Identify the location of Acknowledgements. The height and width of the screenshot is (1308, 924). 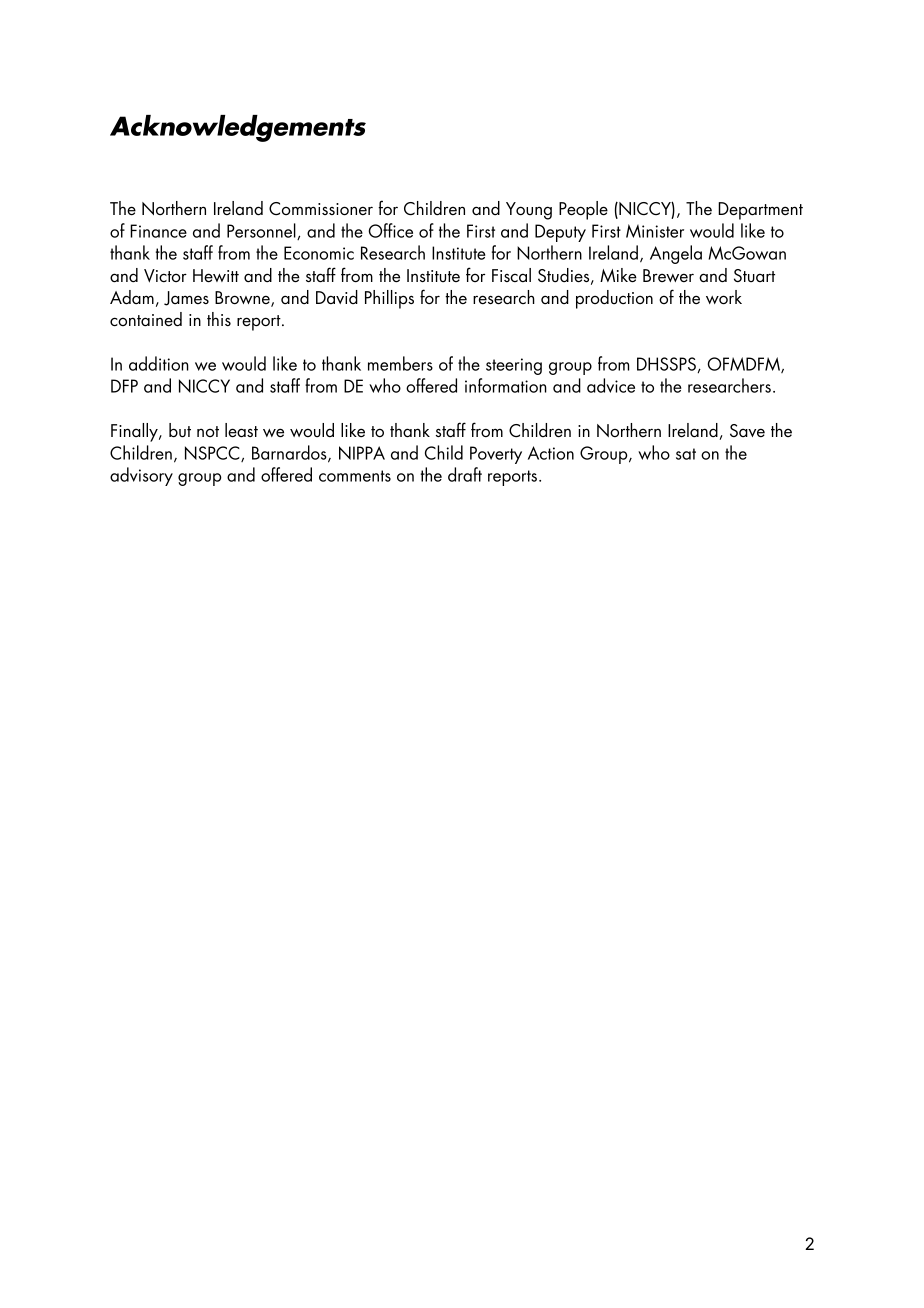
(238, 128).
